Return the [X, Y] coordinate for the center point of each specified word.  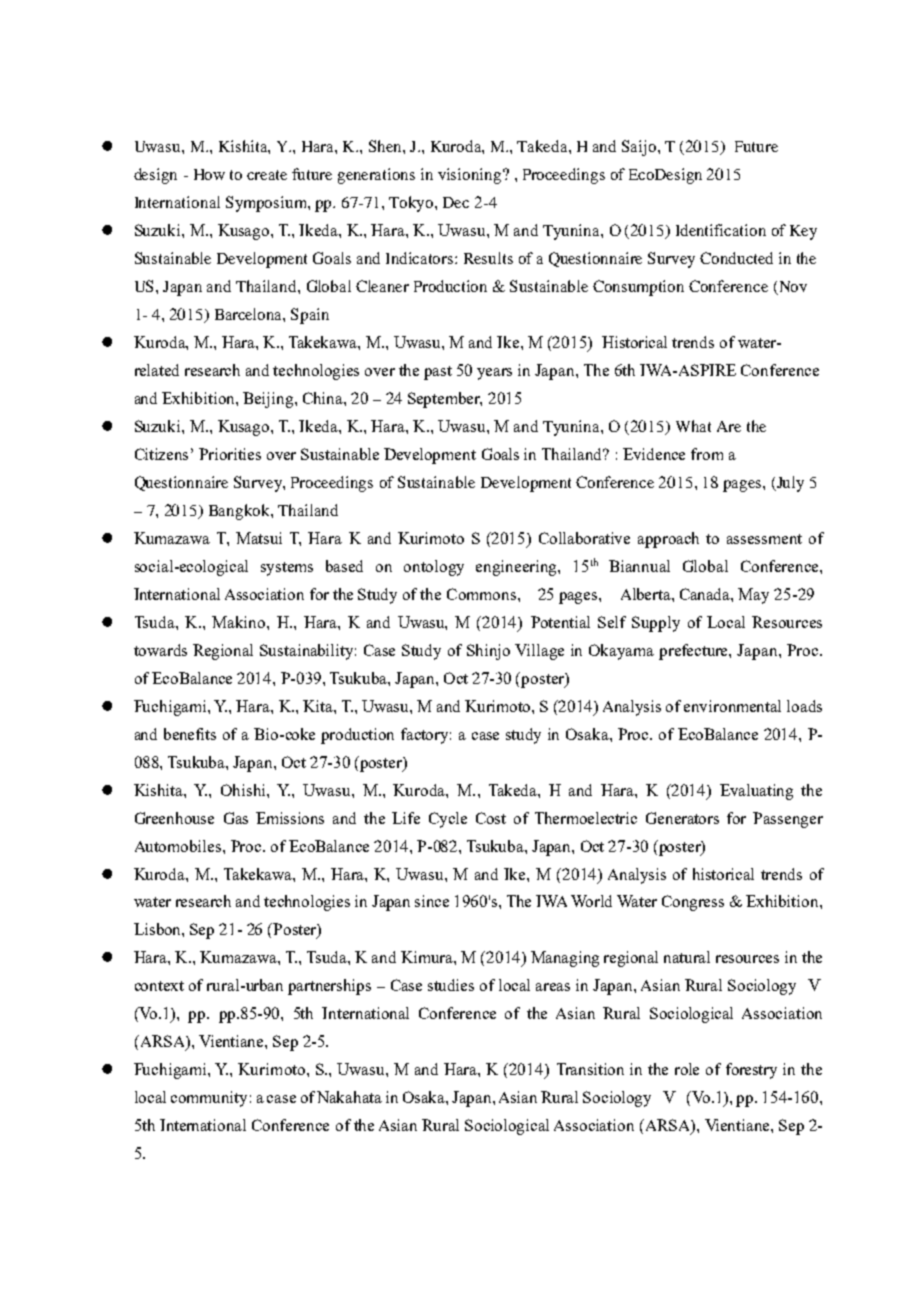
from [707, 454]
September [445, 400]
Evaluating [756, 792]
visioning [471, 176]
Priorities [230, 454]
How [209, 174]
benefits [190, 734]
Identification [721, 230]
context [159, 986]
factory [426, 736]
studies [451, 985]
